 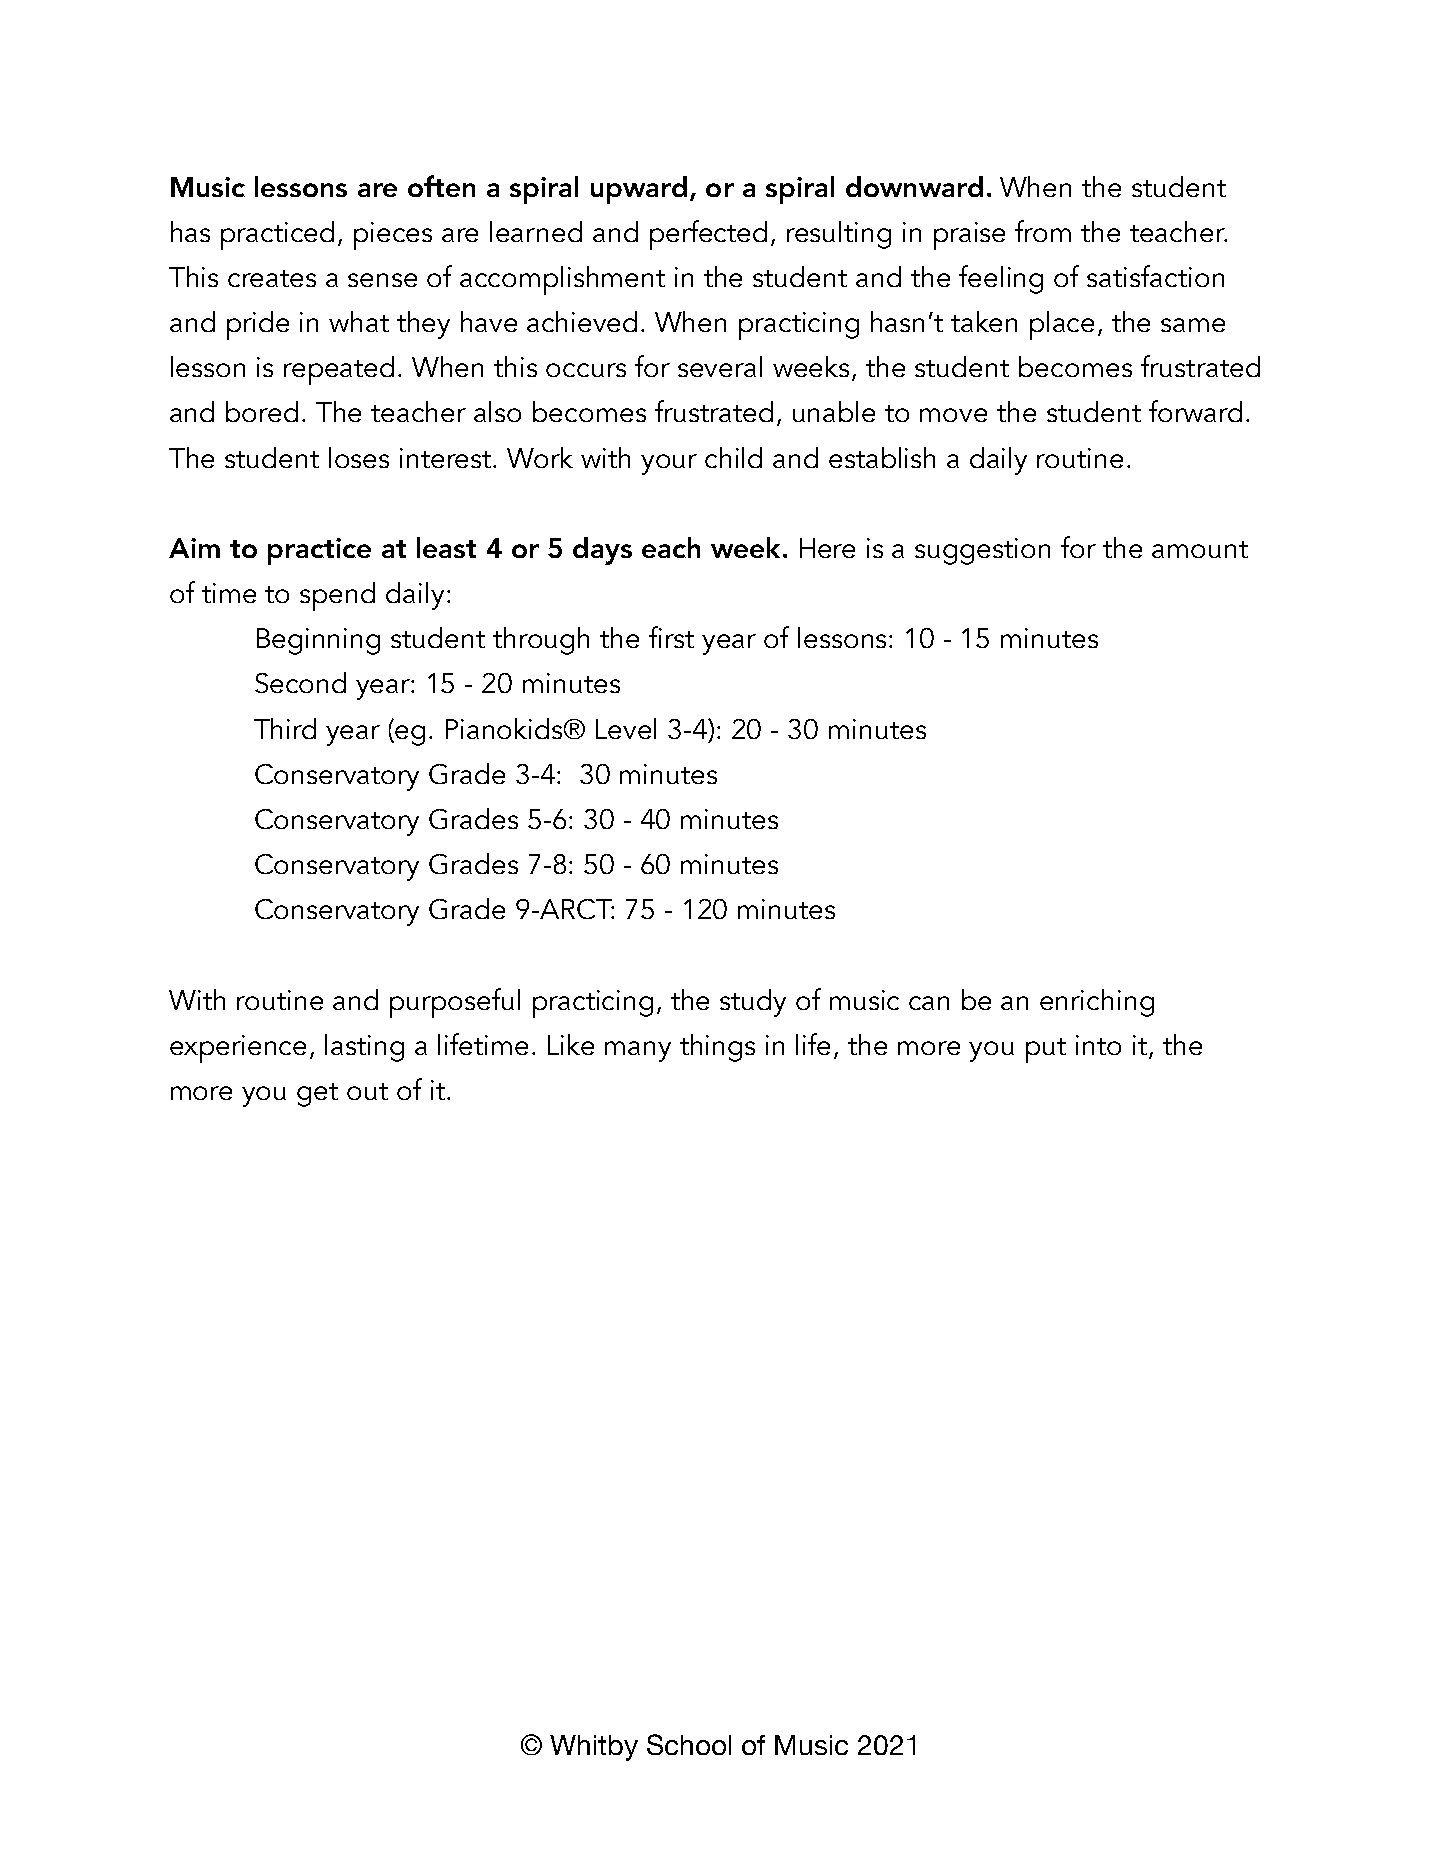 I want to click on perfected, so click(x=708, y=235).
